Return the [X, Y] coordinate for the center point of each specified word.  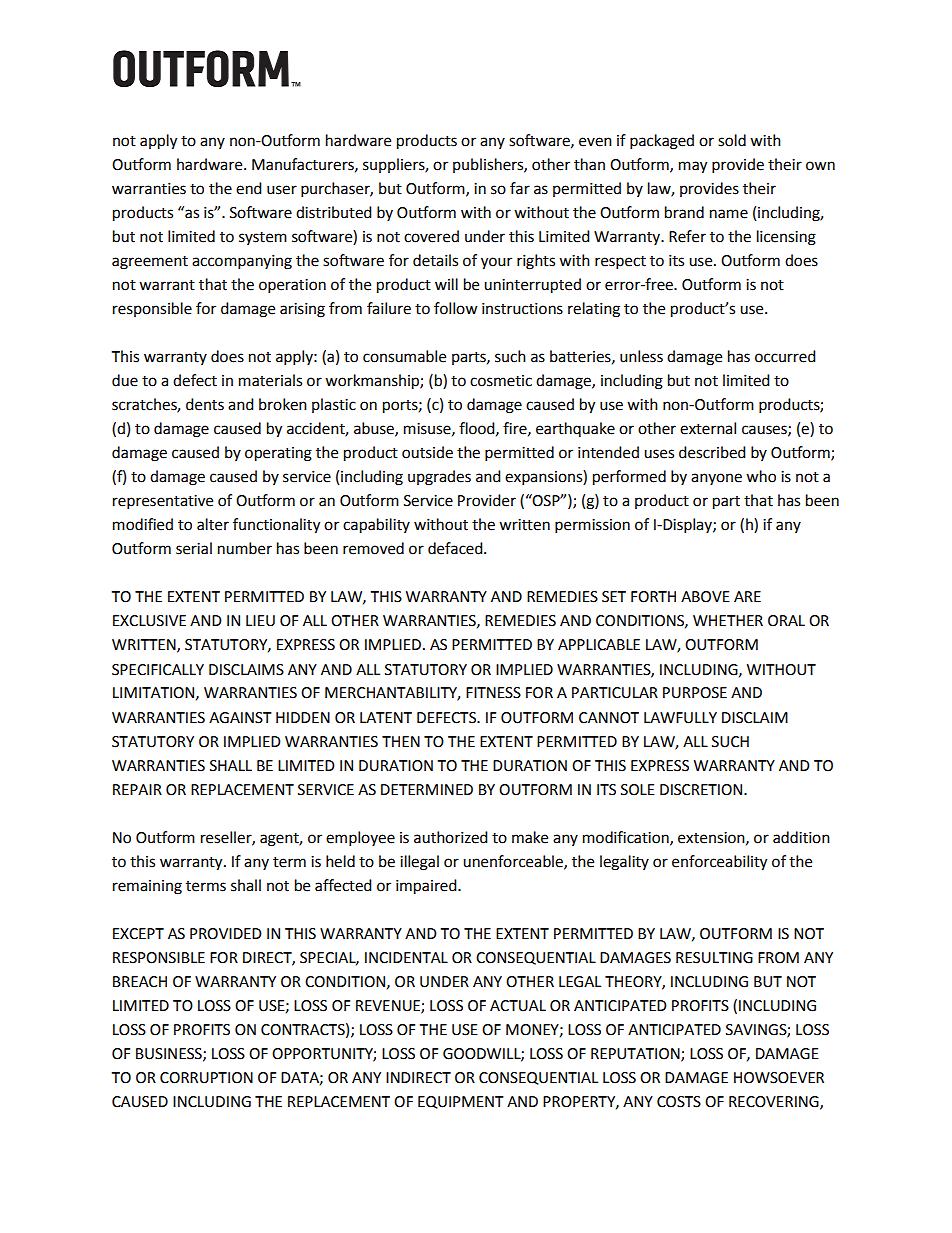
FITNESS [493, 693]
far [520, 188]
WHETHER [728, 620]
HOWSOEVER [779, 1078]
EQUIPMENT [461, 1102]
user [282, 190]
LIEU [260, 621]
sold [732, 140]
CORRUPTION [206, 1078]
